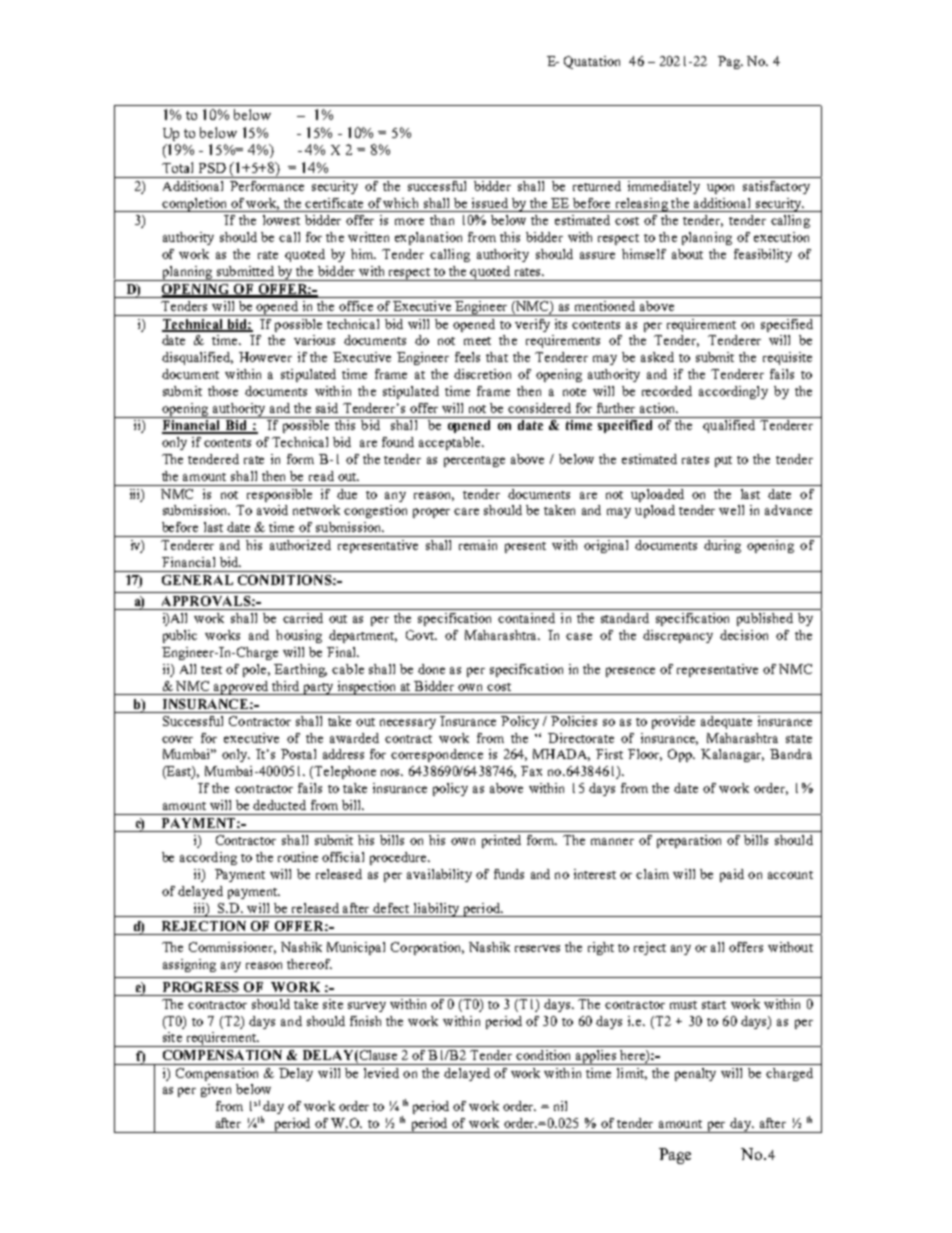 This screenshot has width=952, height=1233. What do you see at coordinates (216, 1090) in the screenshot?
I see `given` at bounding box center [216, 1090].
